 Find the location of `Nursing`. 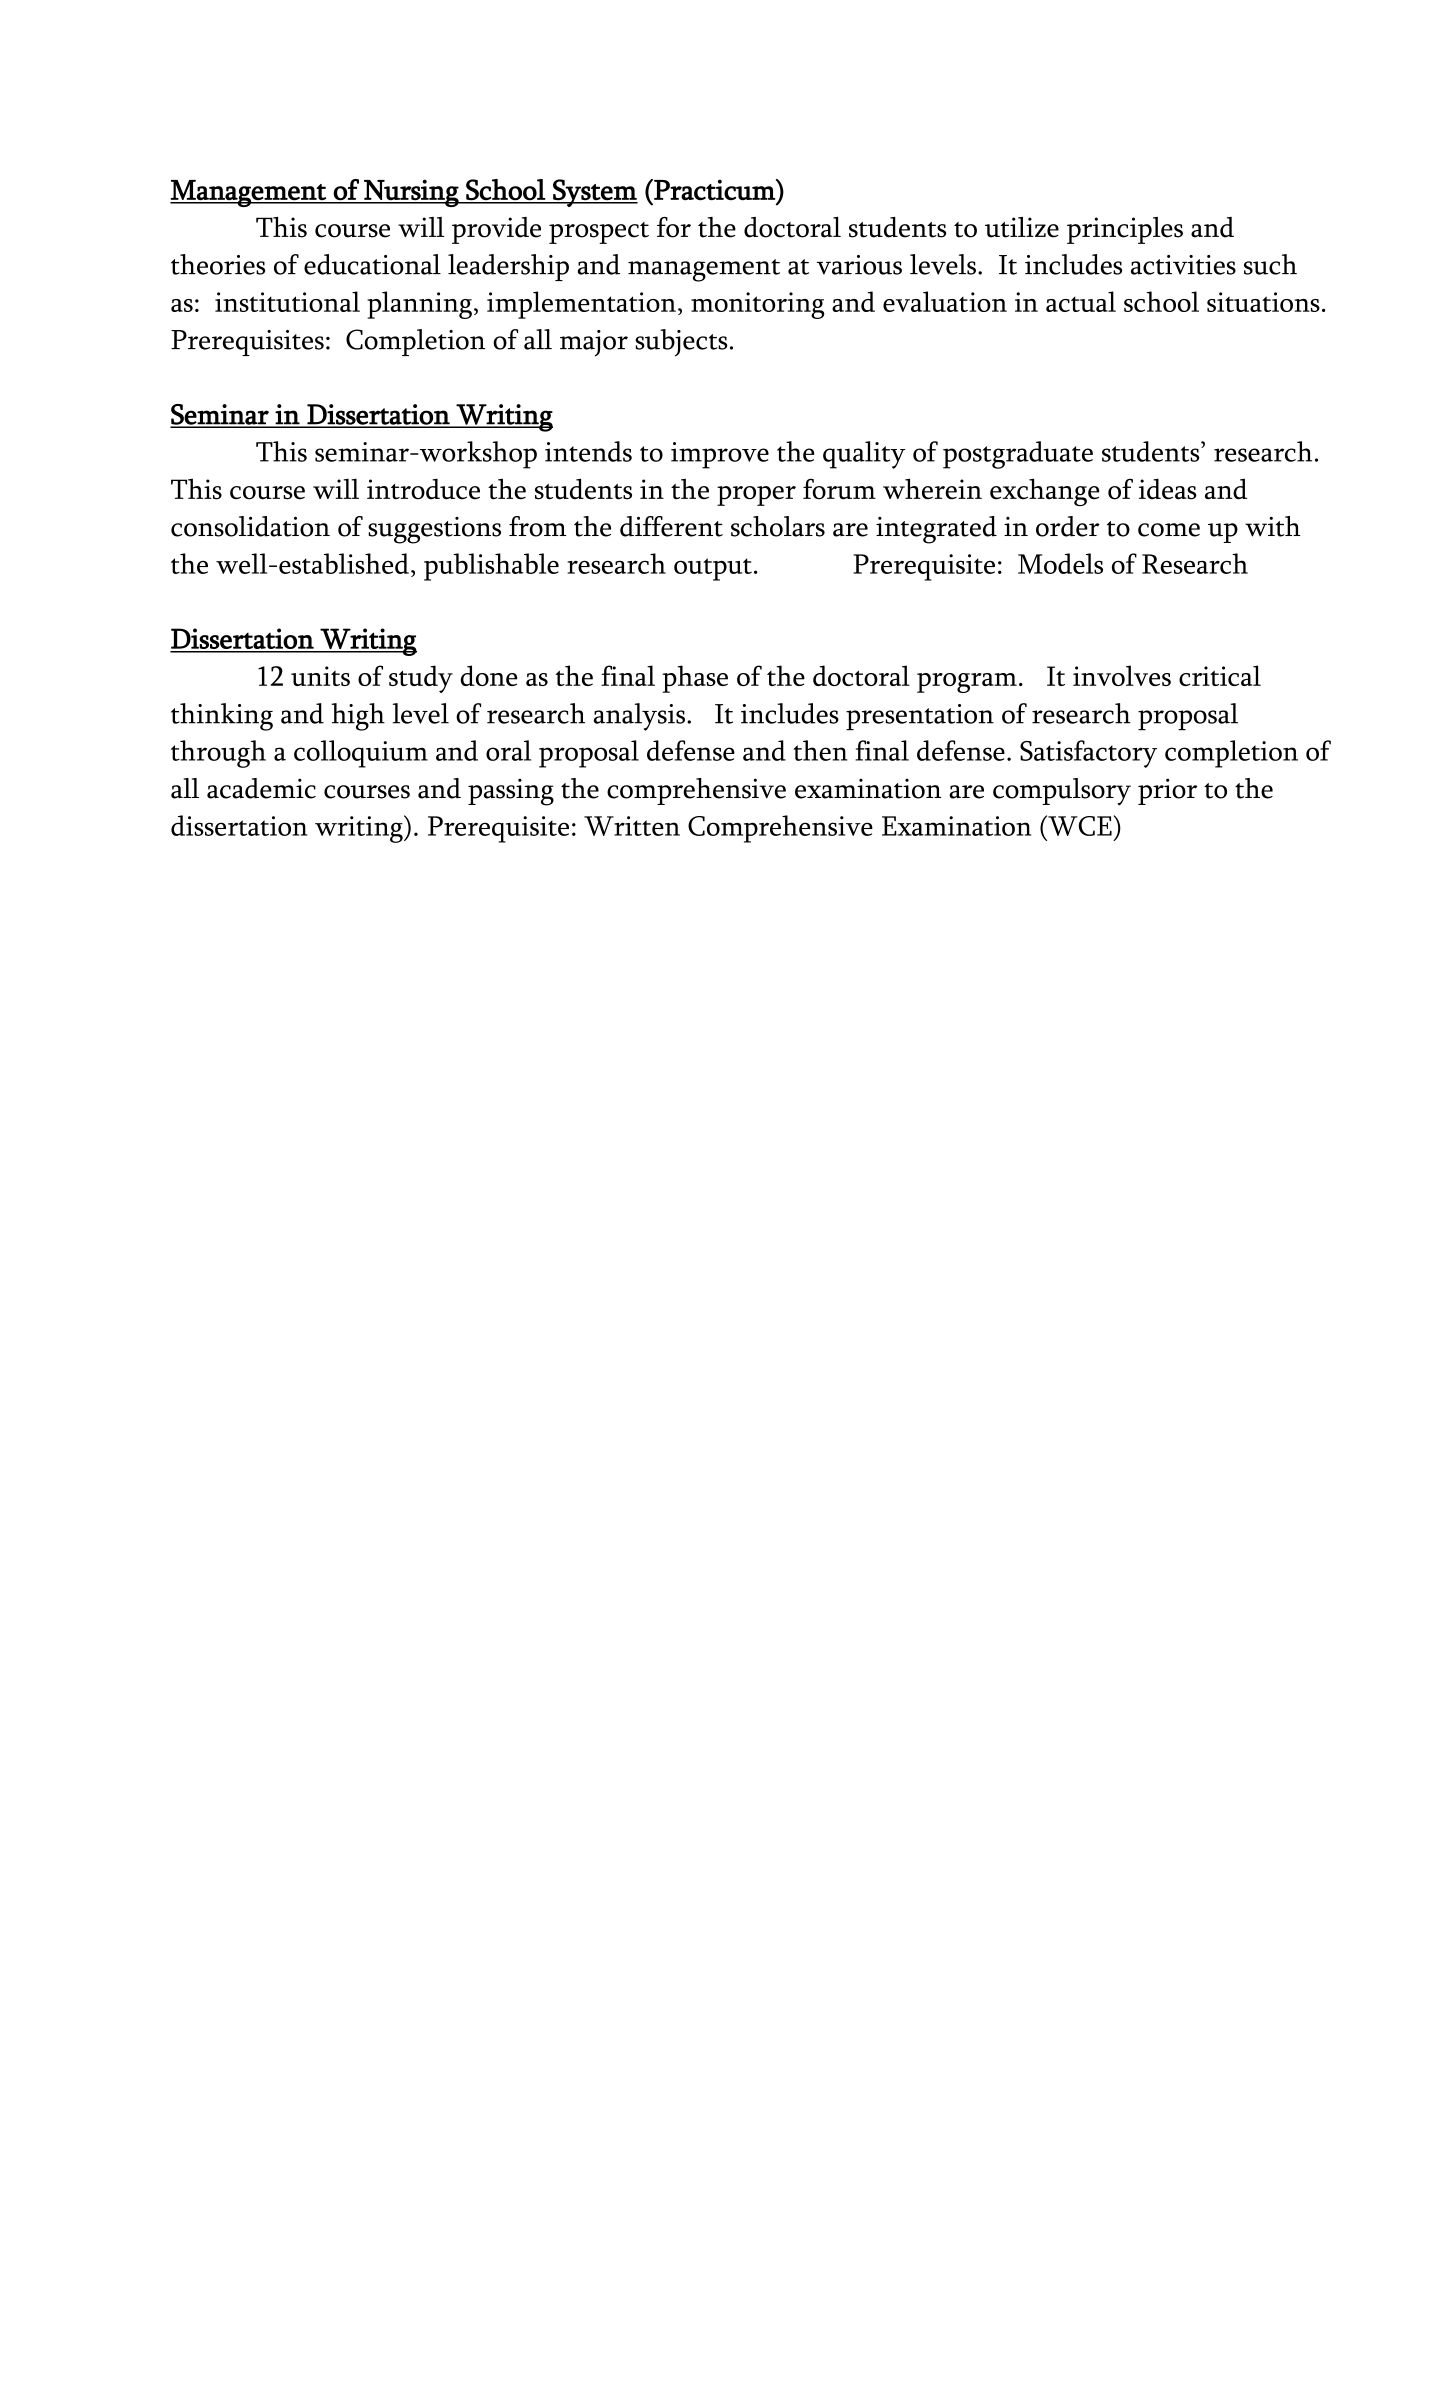

Nursing is located at coordinates (411, 193).
